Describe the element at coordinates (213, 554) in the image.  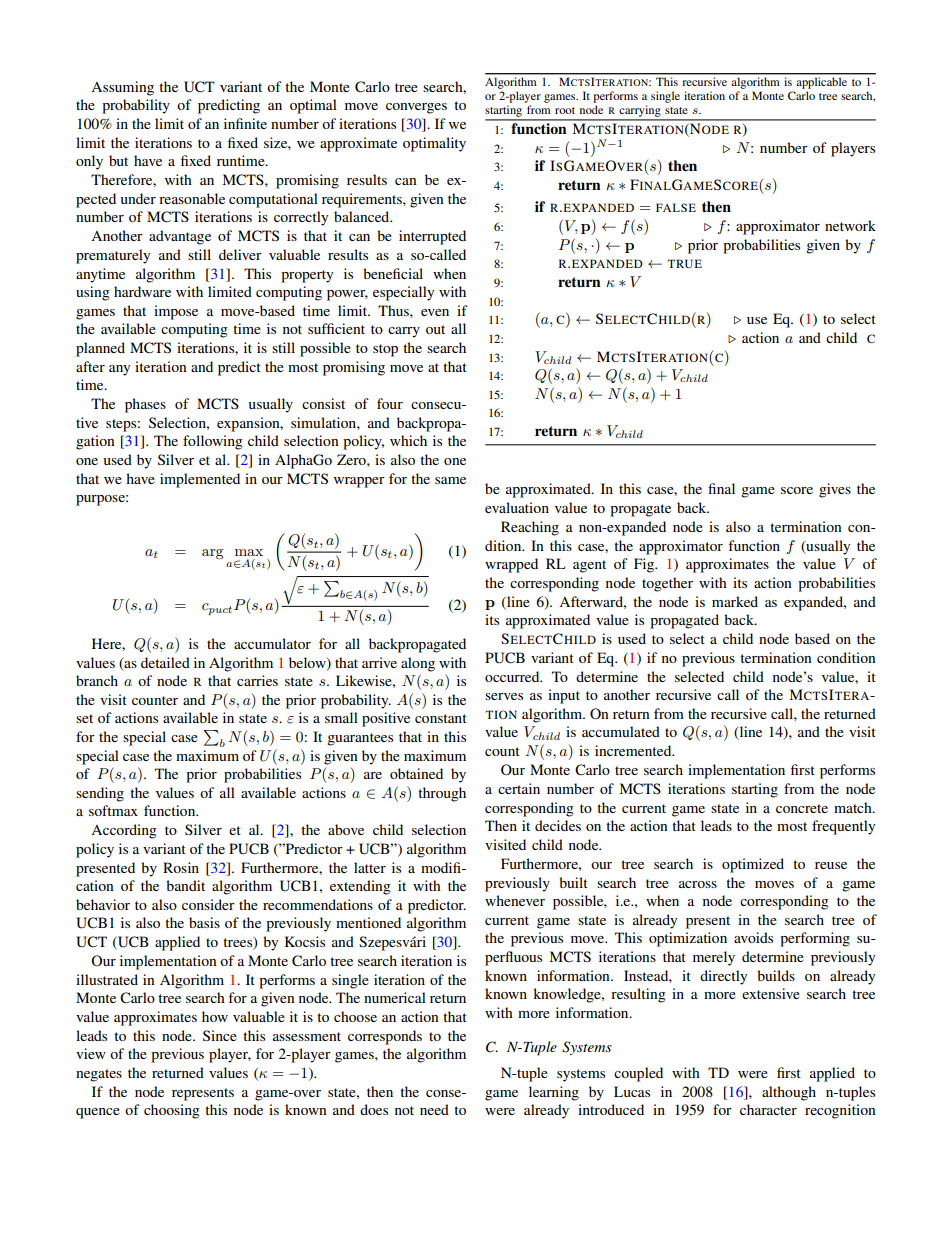
I see `arg` at that location.
